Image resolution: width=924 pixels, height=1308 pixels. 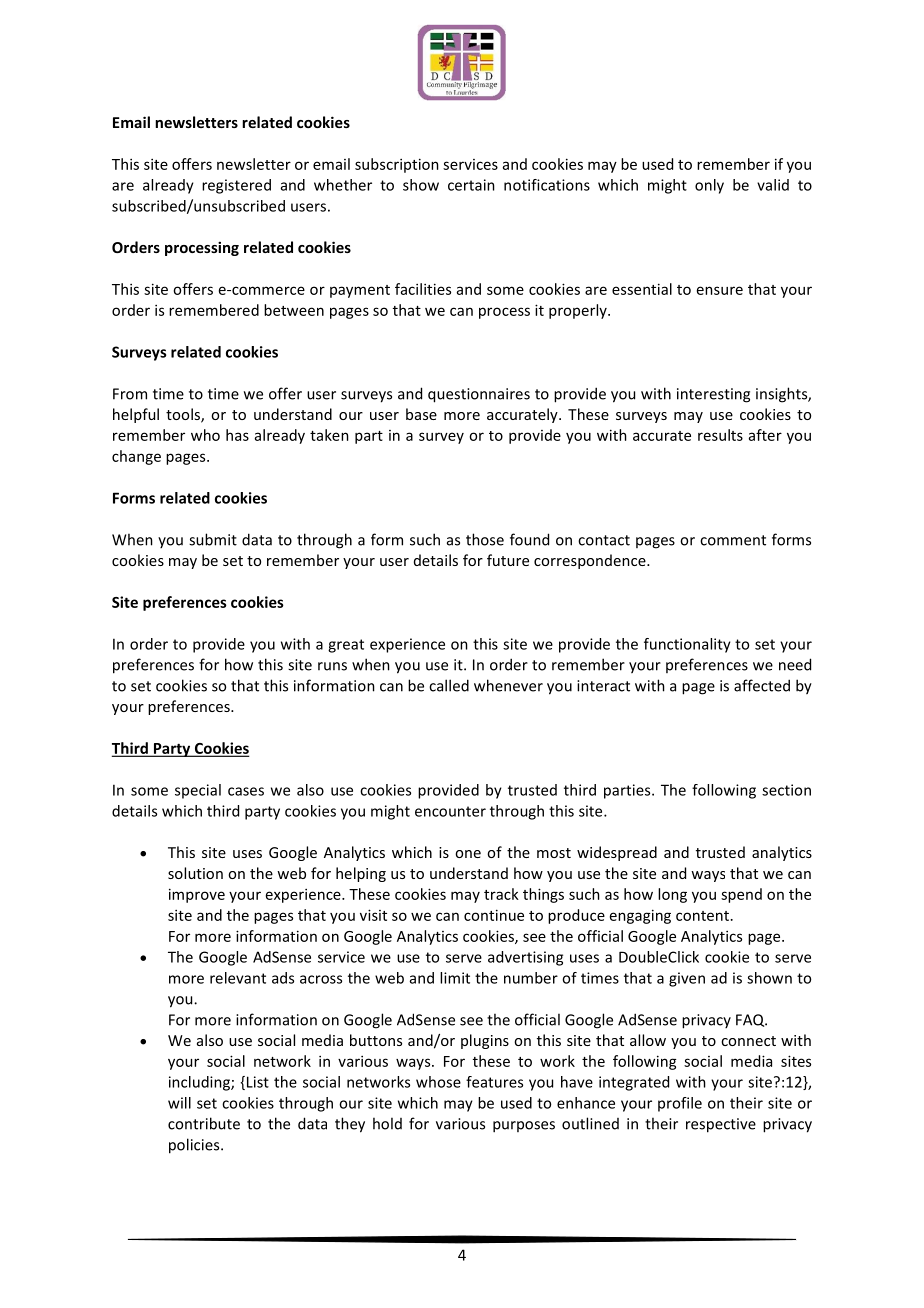 I want to click on contribute, so click(x=204, y=1123).
